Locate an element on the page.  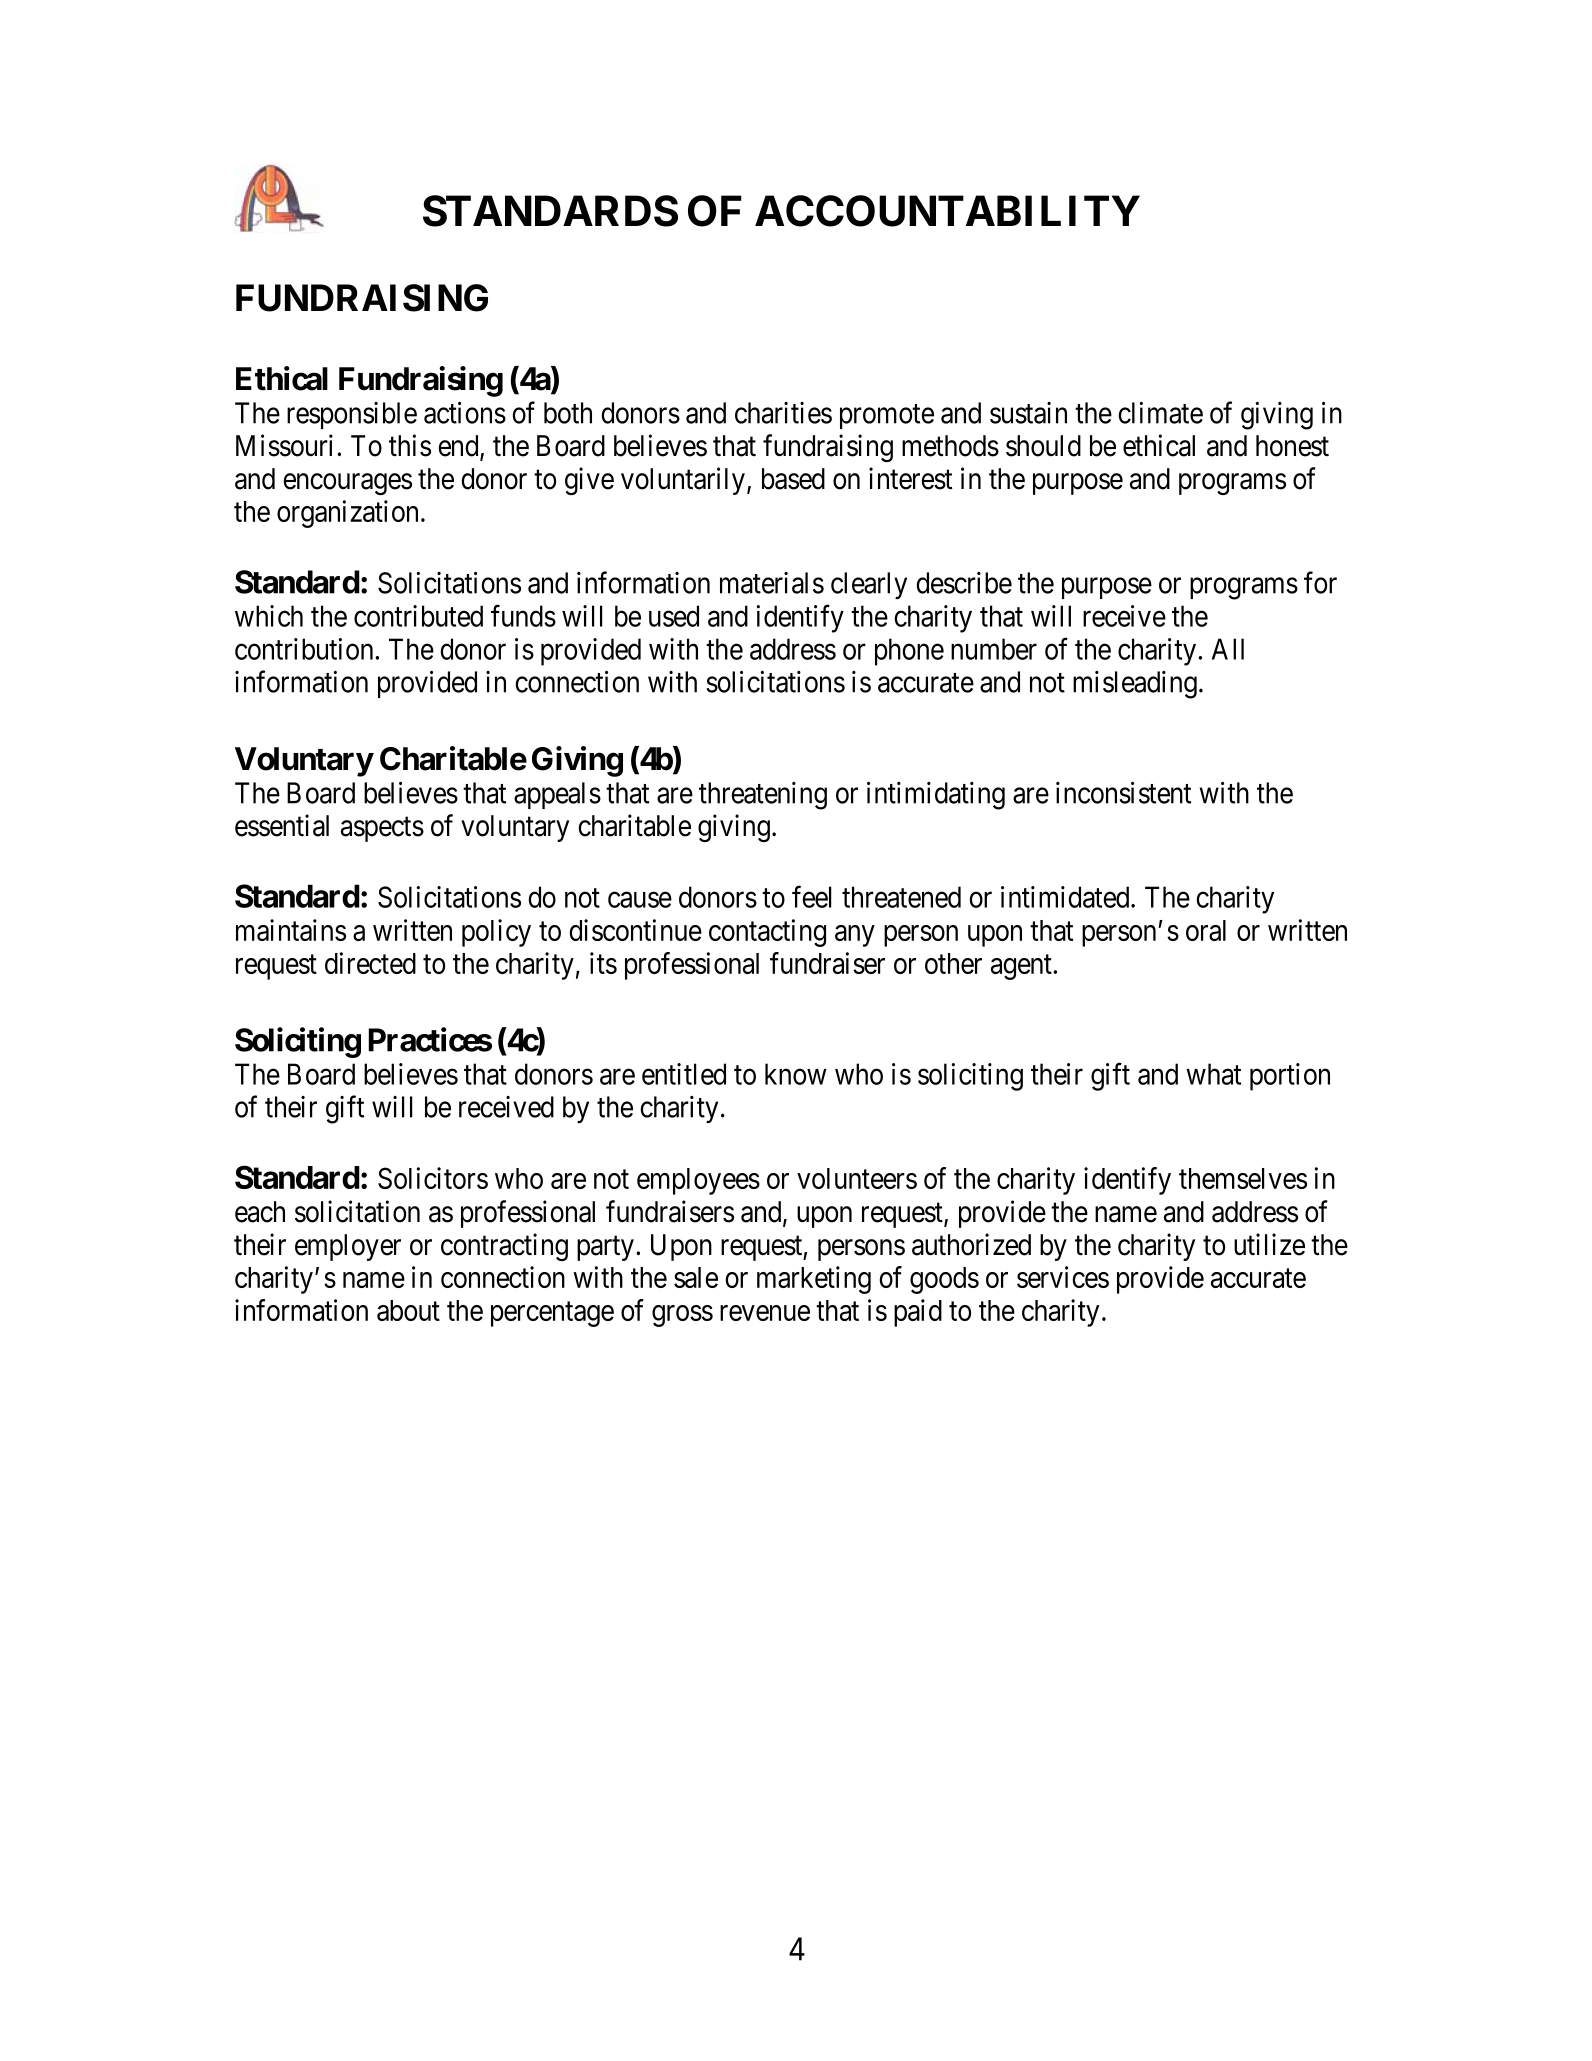
aspects is located at coordinates (382, 829).
